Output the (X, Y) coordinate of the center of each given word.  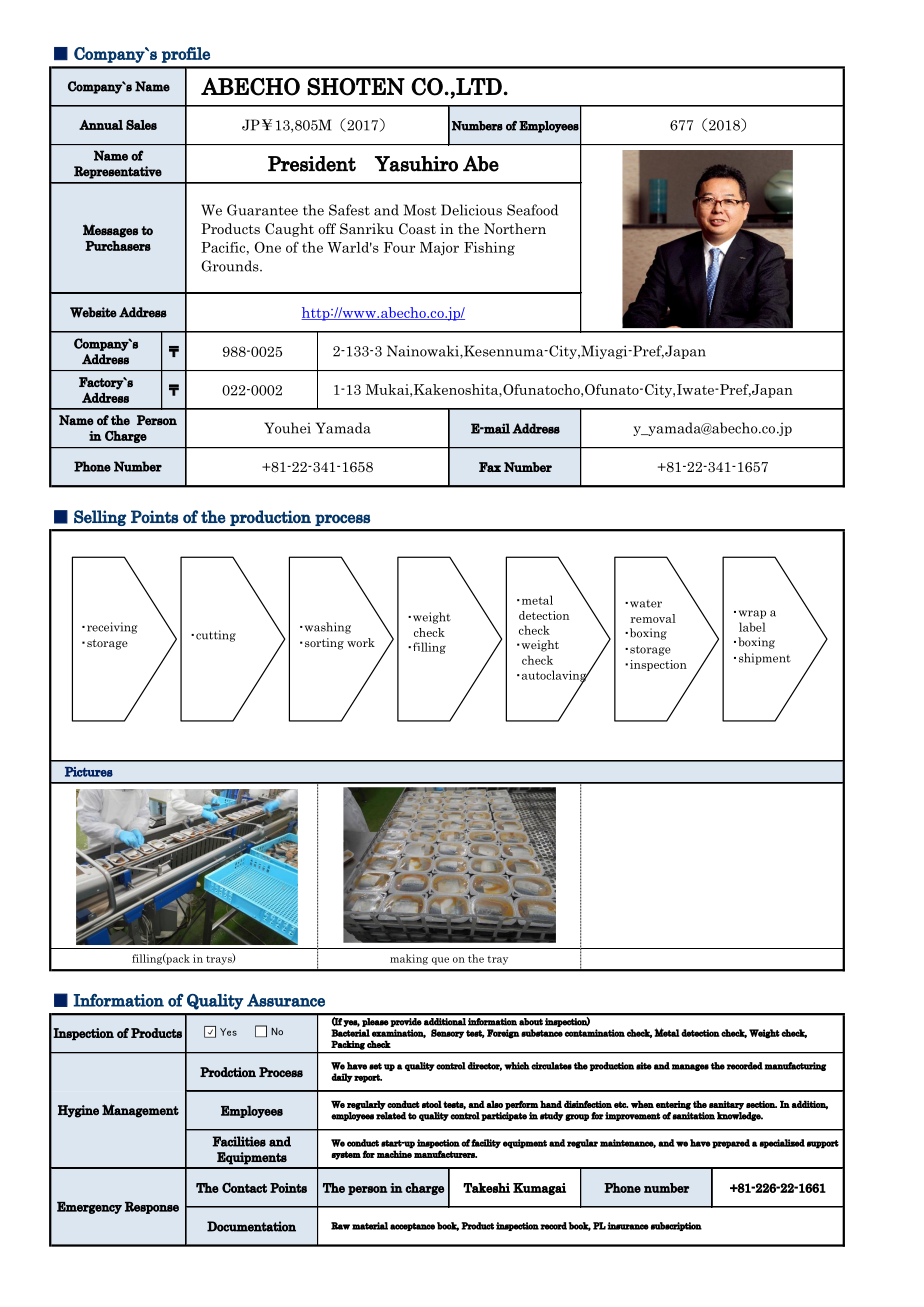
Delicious (471, 210)
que (440, 961)
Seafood (532, 210)
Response (152, 1208)
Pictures (89, 772)
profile (186, 55)
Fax (490, 467)
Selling (100, 518)
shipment (765, 659)
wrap (752, 614)
